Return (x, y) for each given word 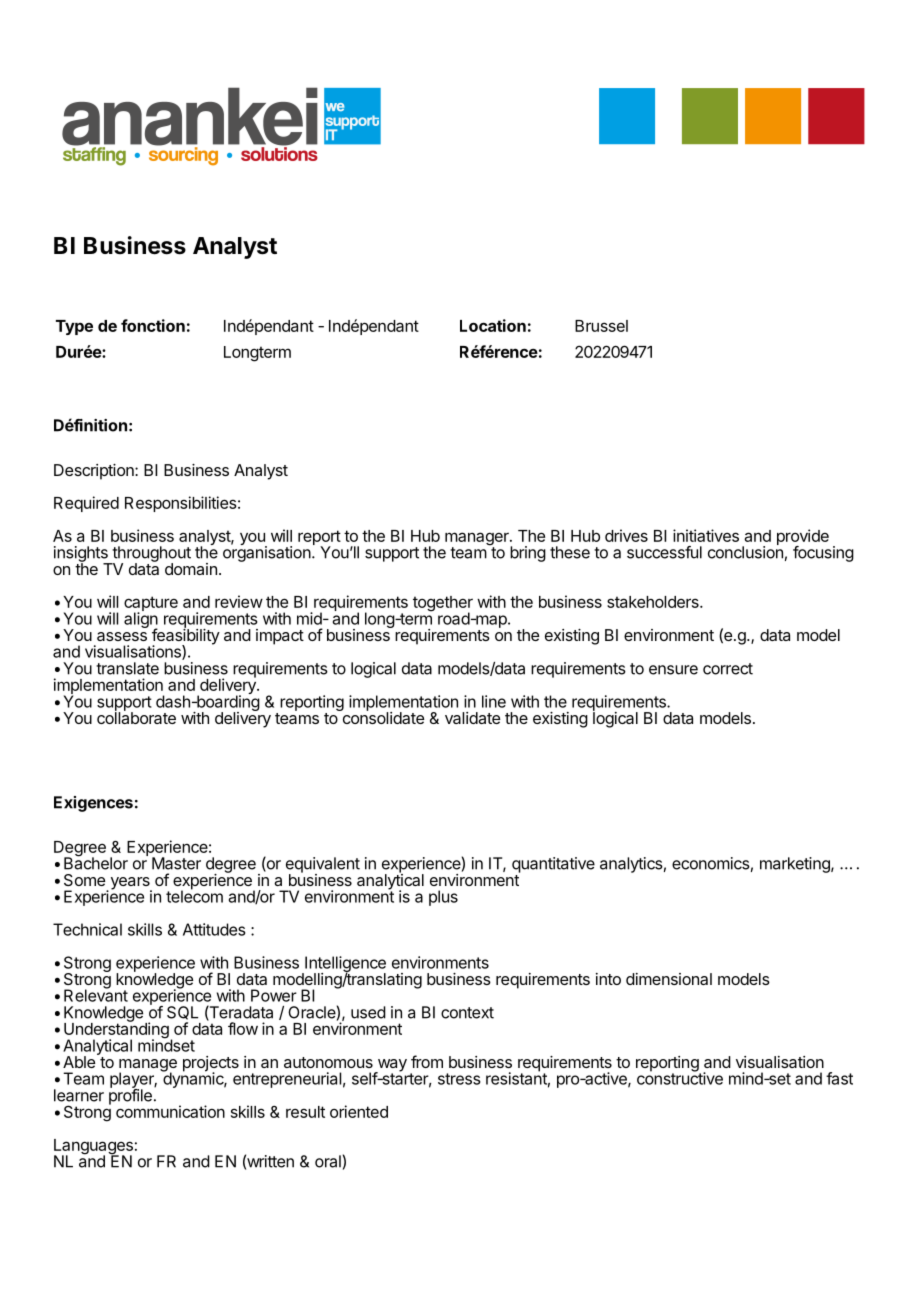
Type (74, 327)
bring (528, 554)
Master (176, 863)
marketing (796, 865)
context (467, 1013)
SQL (182, 1013)
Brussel (601, 326)
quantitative (553, 865)
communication (170, 1111)
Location (493, 325)
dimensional (669, 979)
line (494, 701)
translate (127, 668)
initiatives (706, 535)
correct (728, 669)
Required (86, 504)
